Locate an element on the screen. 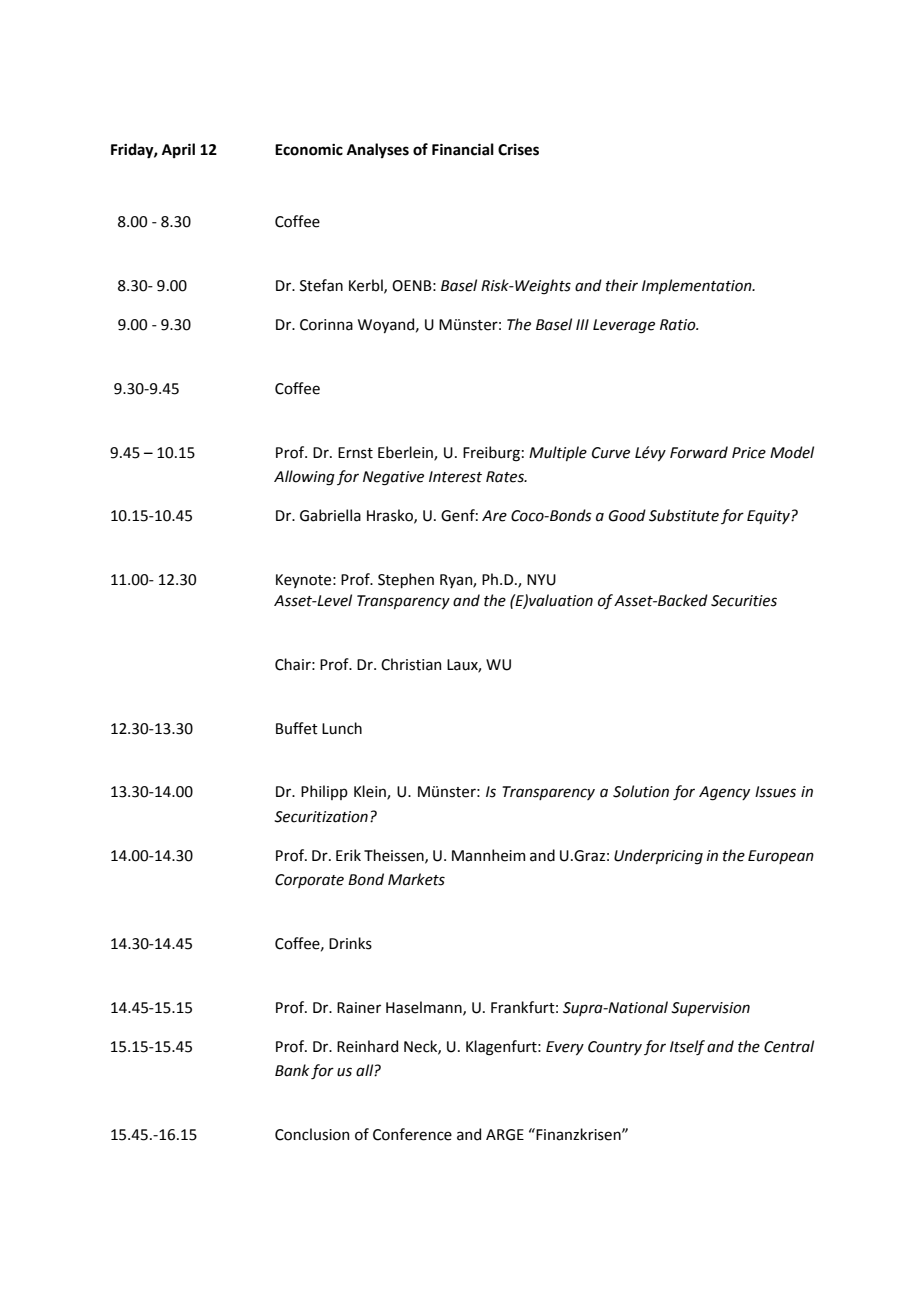  Philipp is located at coordinates (324, 792).
